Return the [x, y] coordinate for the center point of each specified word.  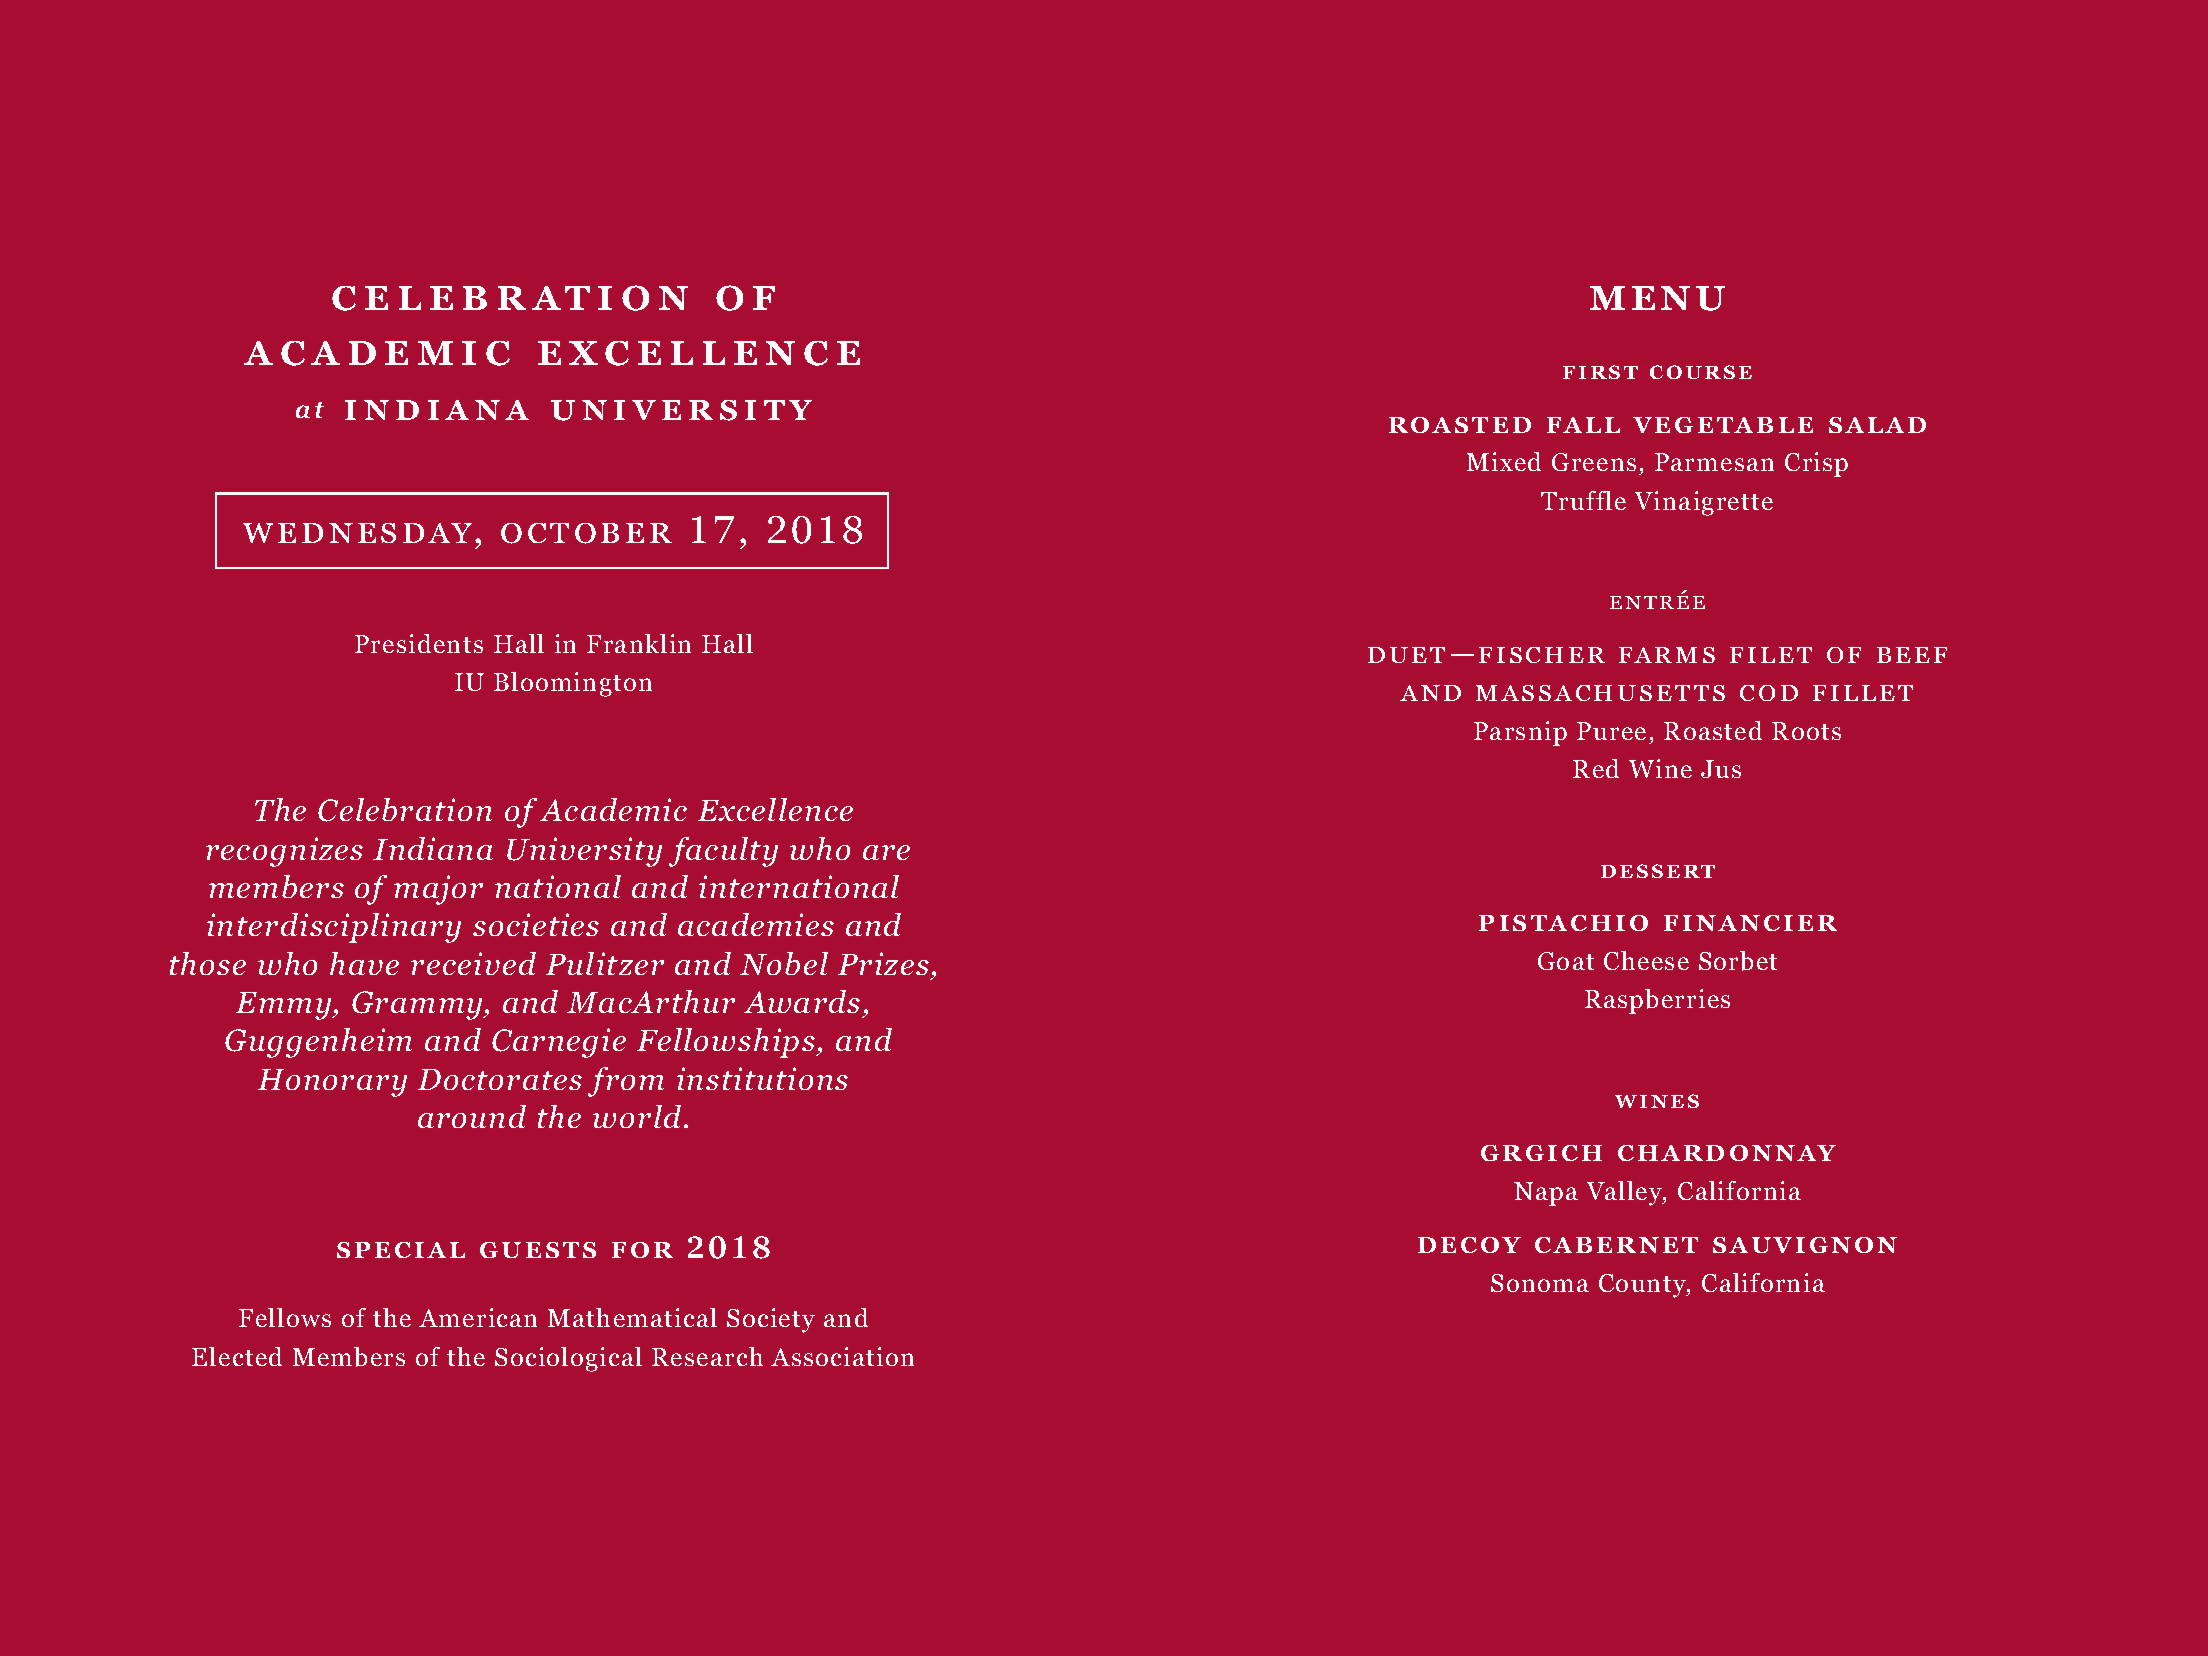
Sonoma [1540, 1283]
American [478, 1317]
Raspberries [1657, 1001]
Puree [1611, 731]
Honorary [332, 1083]
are [886, 852]
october [586, 533]
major [438, 890]
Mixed [1504, 461]
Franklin [639, 643]
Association [842, 1356]
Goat [1566, 961]
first [1600, 372]
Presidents [419, 643]
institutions [762, 1078]
